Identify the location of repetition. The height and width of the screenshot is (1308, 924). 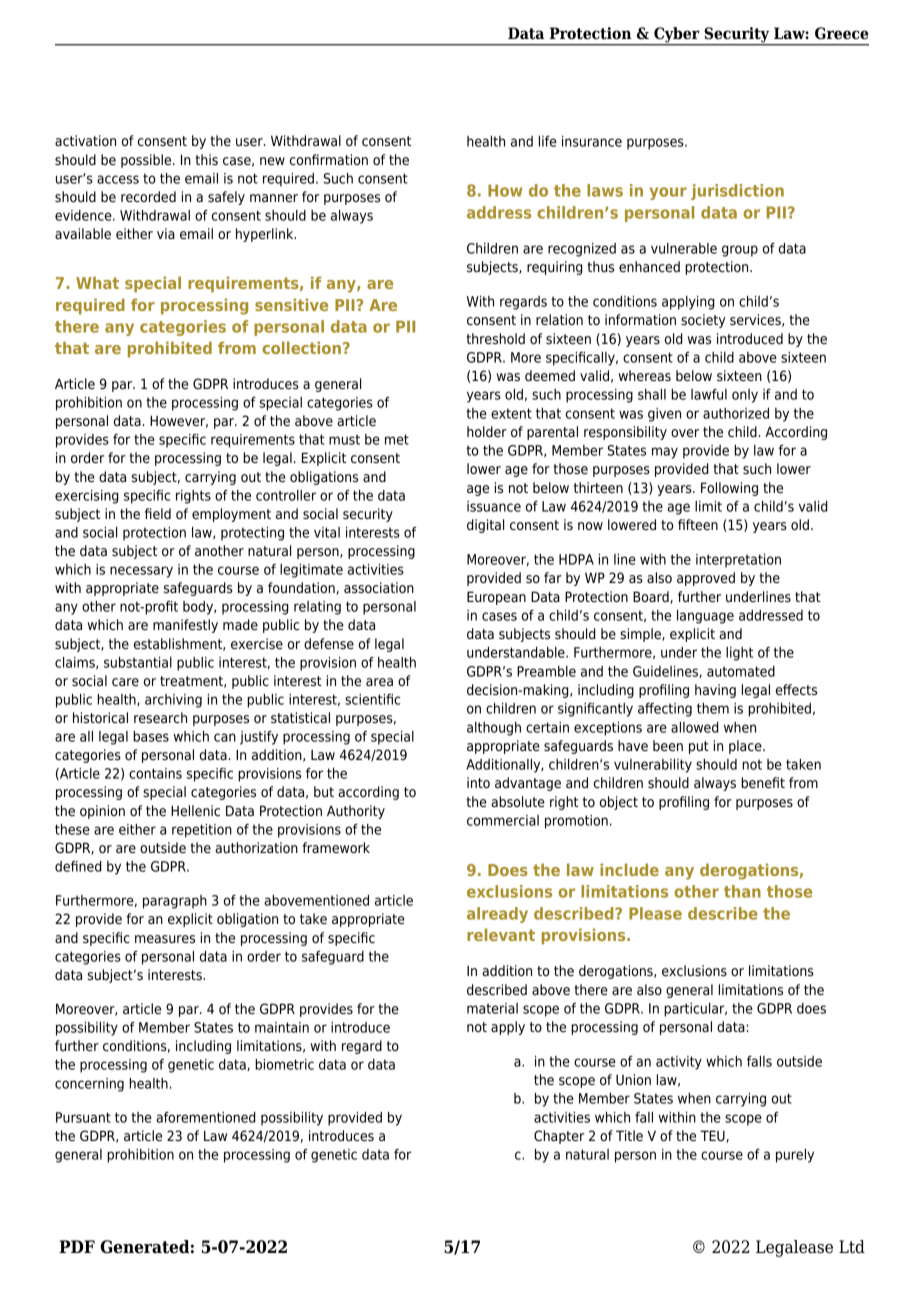
(202, 831).
